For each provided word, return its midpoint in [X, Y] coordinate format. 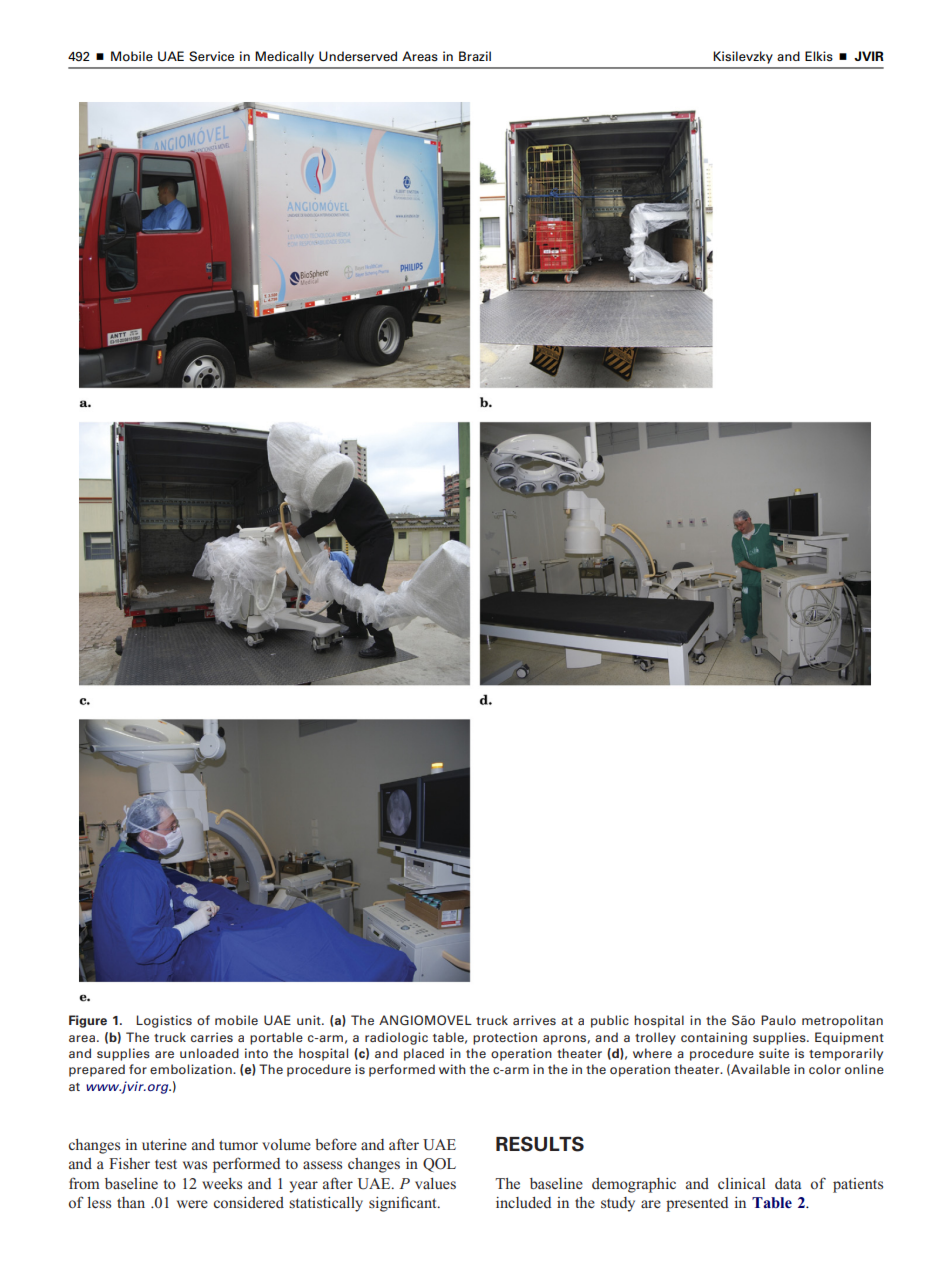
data [788, 1183]
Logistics [164, 1021]
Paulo [778, 1020]
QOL [439, 1165]
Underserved [358, 56]
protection [505, 1038]
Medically [284, 57]
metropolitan [842, 1021]
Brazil [475, 56]
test [166, 1164]
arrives [534, 1020]
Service [211, 56]
